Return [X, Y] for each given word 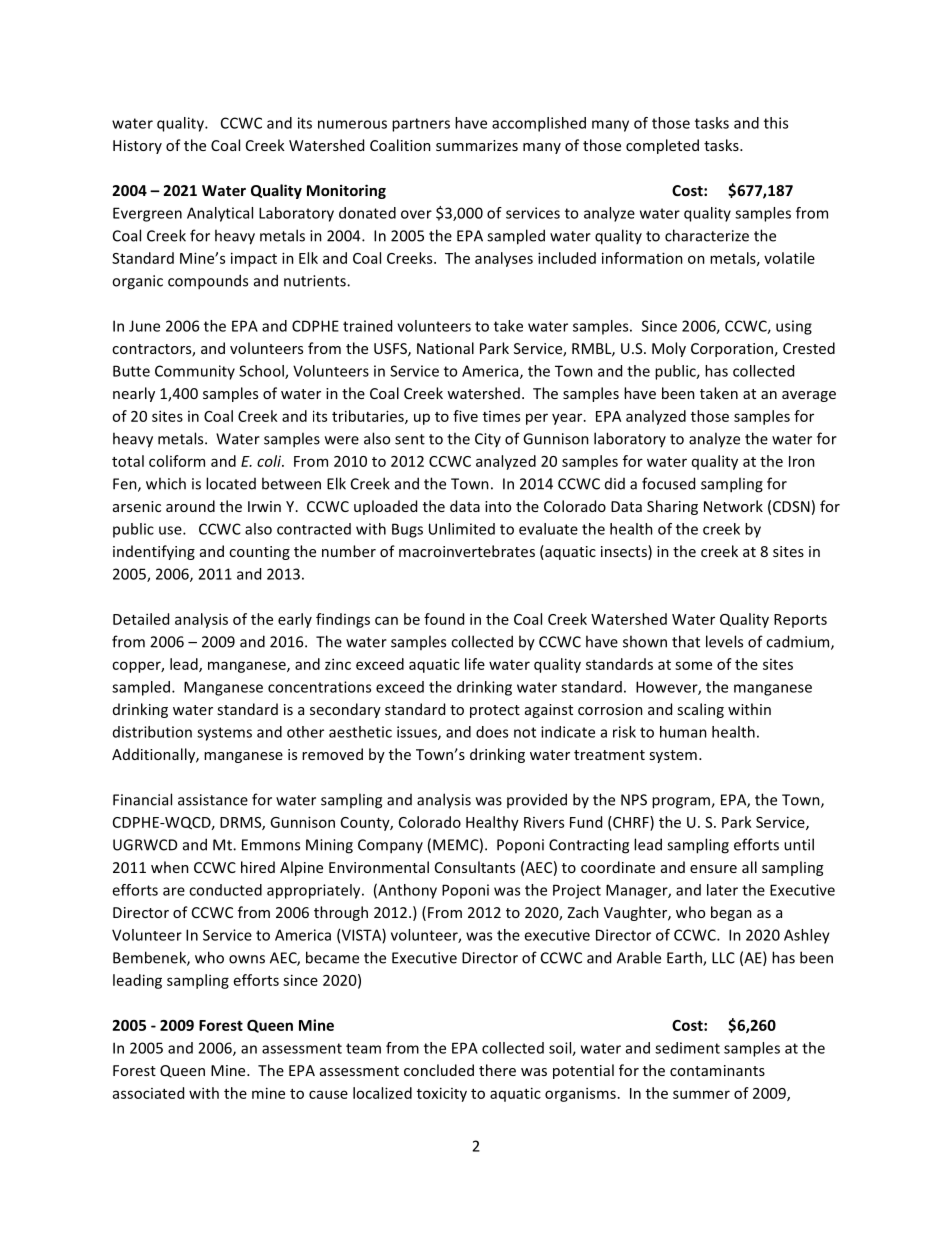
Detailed [141, 619]
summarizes [477, 145]
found [444, 619]
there [497, 1070]
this [776, 123]
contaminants [717, 1070]
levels [724, 641]
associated [148, 1093]
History [137, 147]
